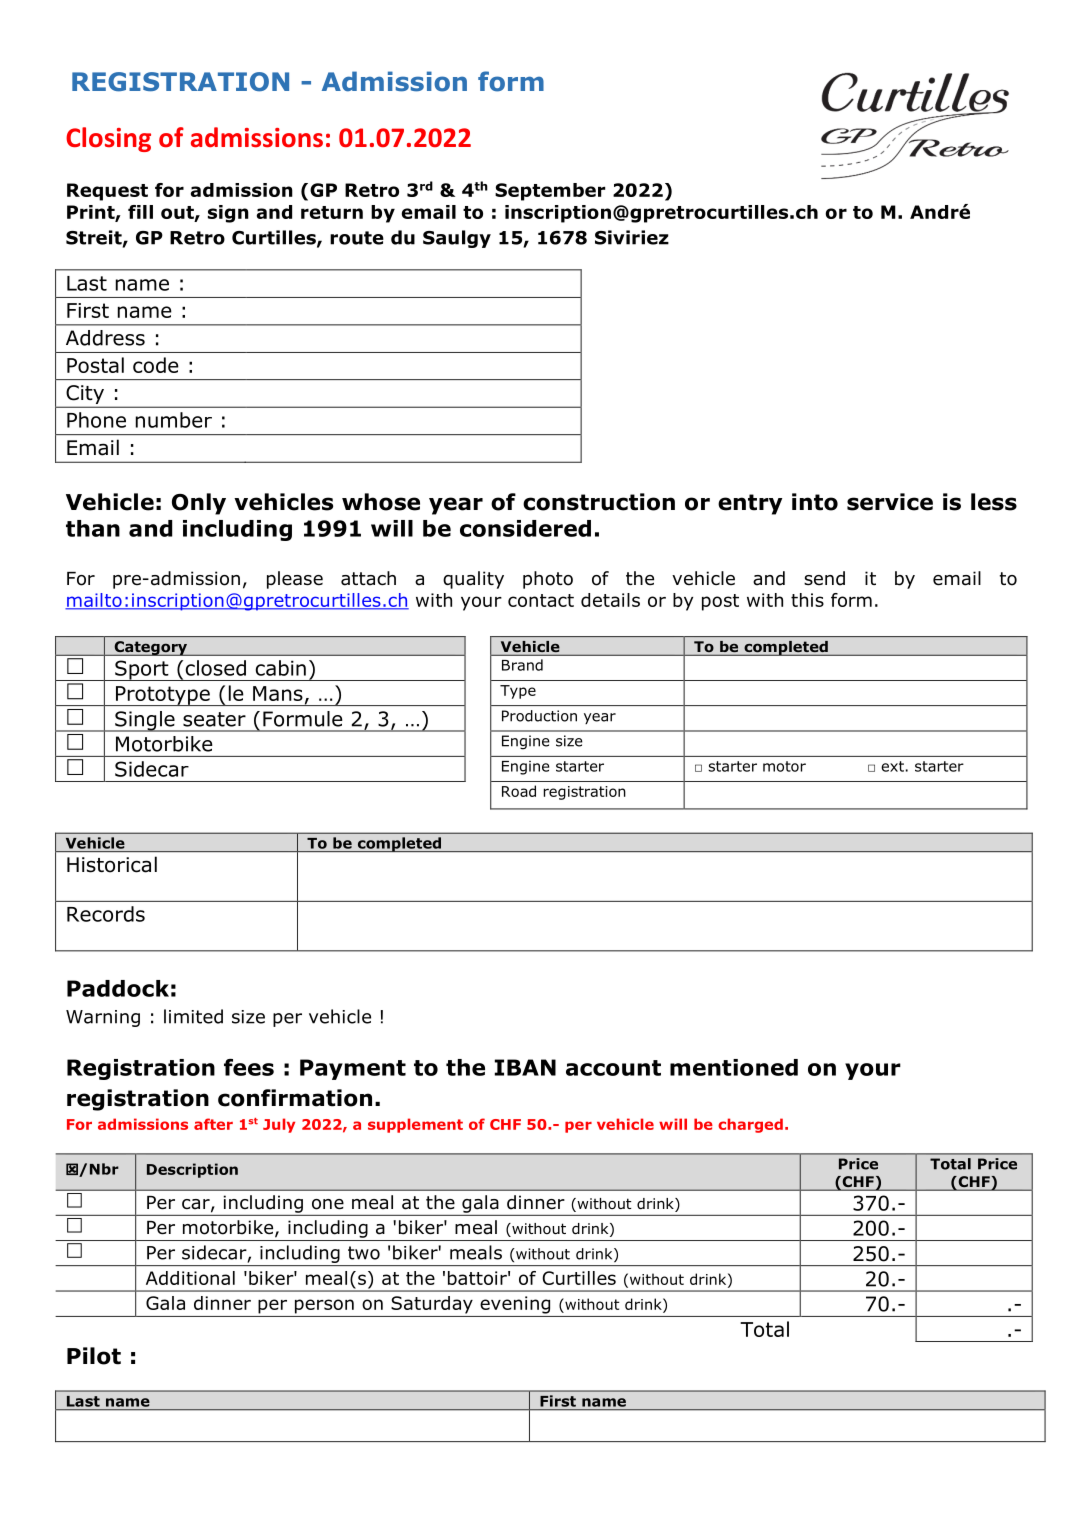  What do you see at coordinates (106, 914) in the screenshot?
I see `Records` at bounding box center [106, 914].
